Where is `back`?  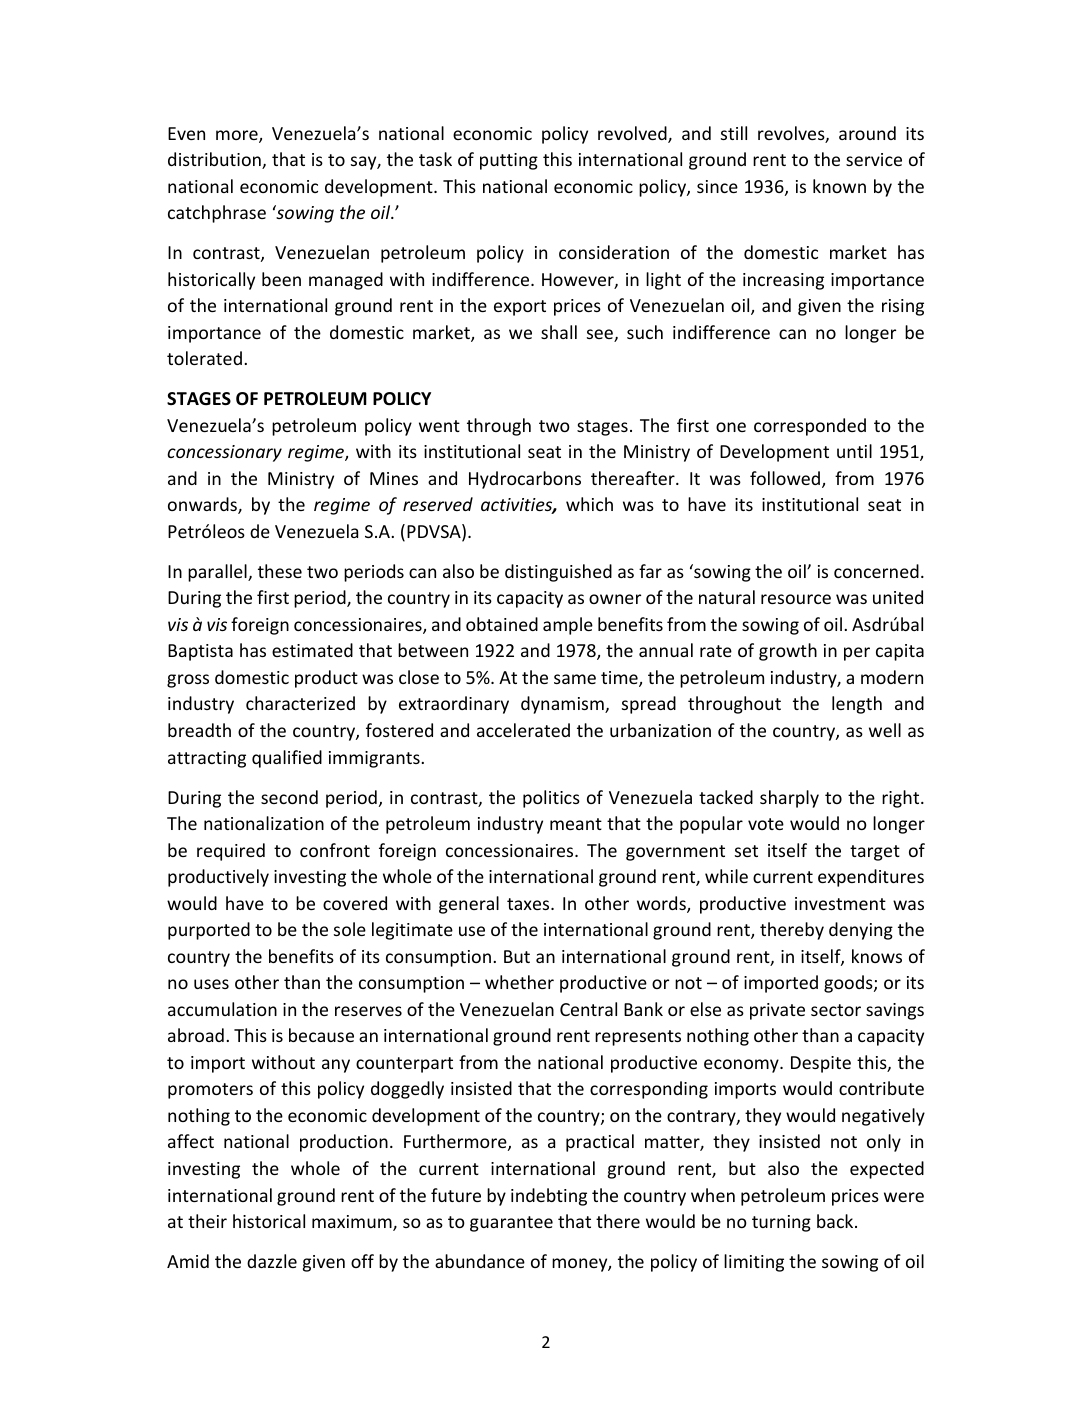 back is located at coordinates (836, 1221).
